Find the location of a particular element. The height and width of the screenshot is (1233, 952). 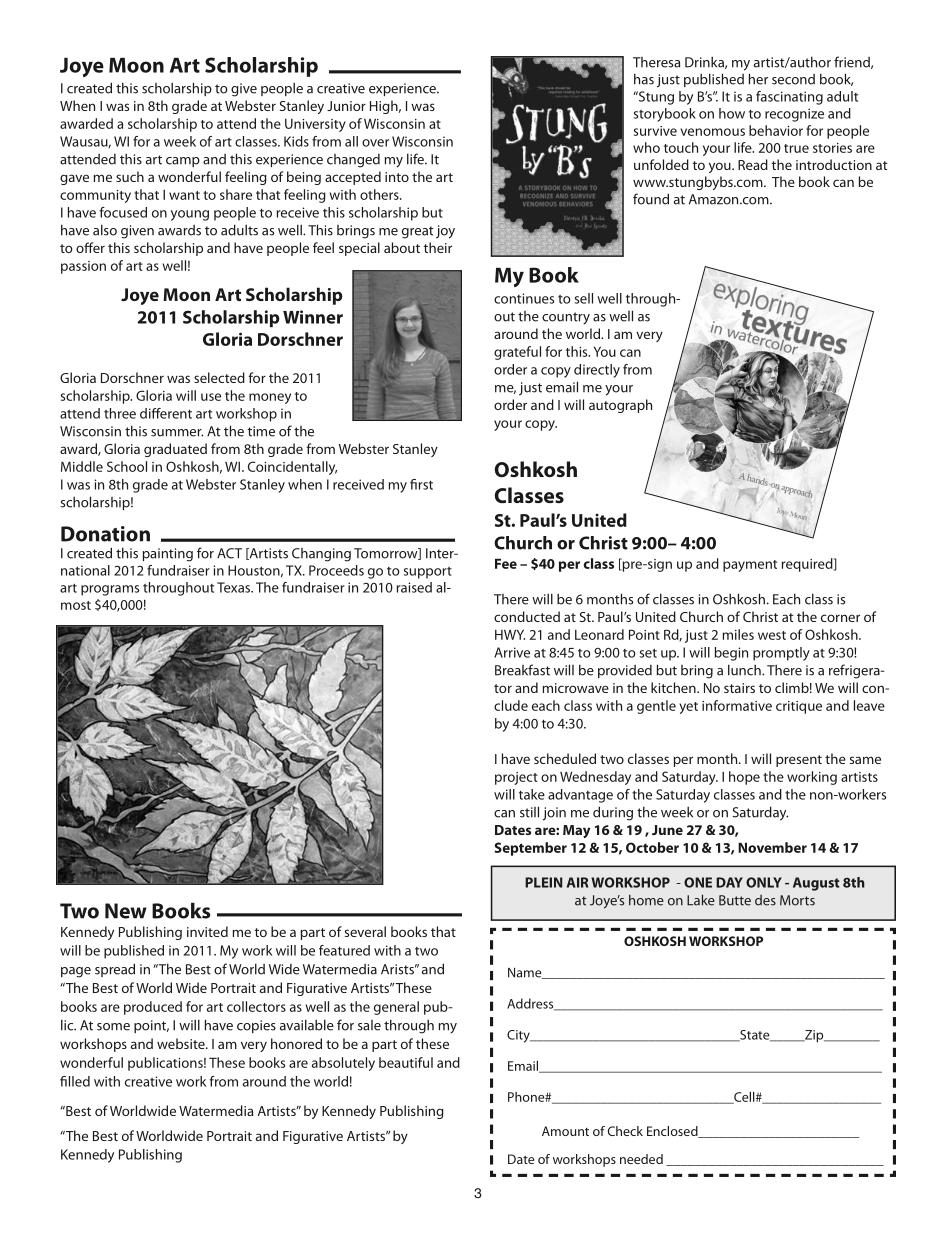

over is located at coordinates (375, 143).
